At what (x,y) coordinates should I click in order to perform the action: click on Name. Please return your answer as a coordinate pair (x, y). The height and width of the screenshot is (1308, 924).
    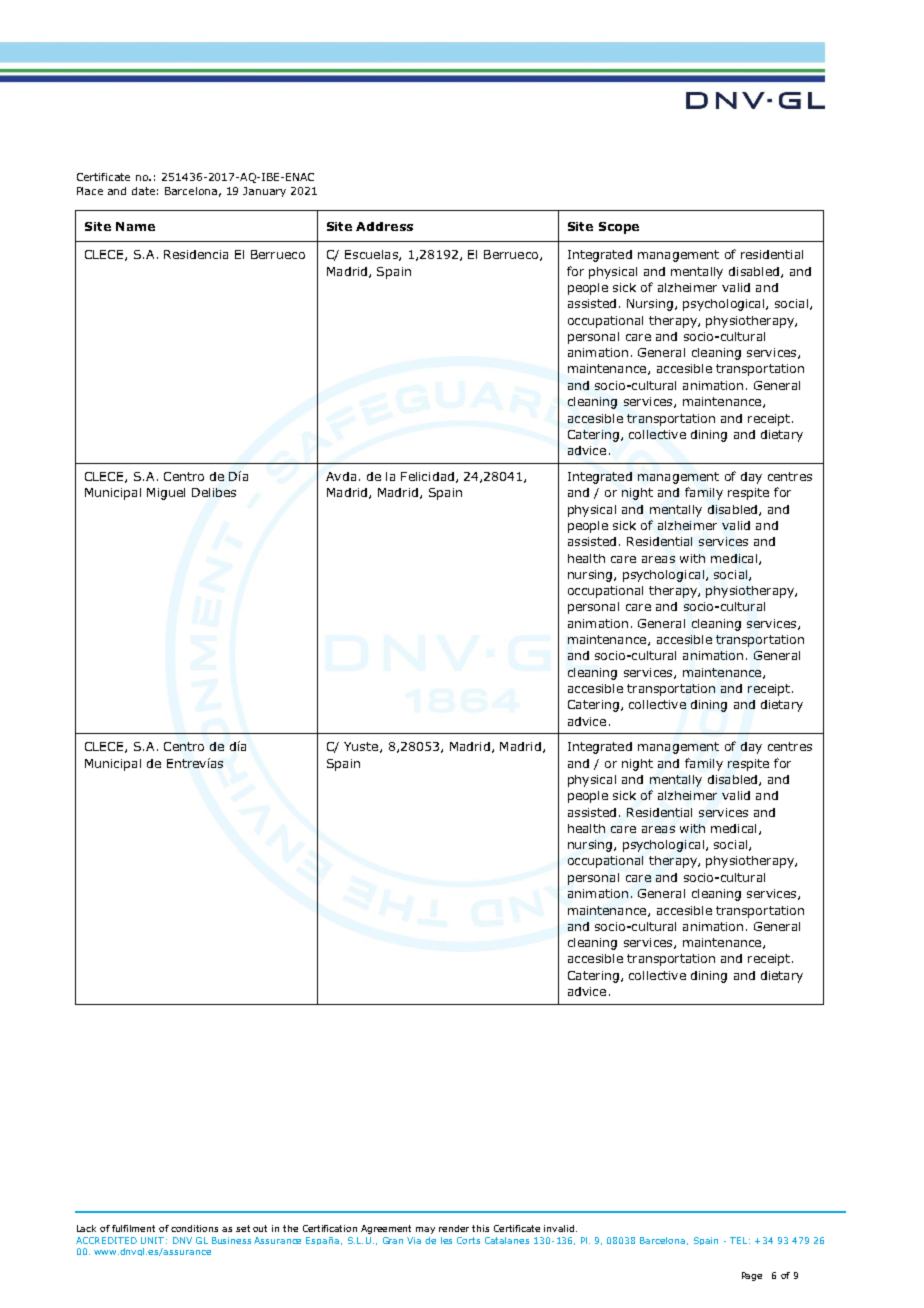
    Looking at the image, I should click on (135, 226).
